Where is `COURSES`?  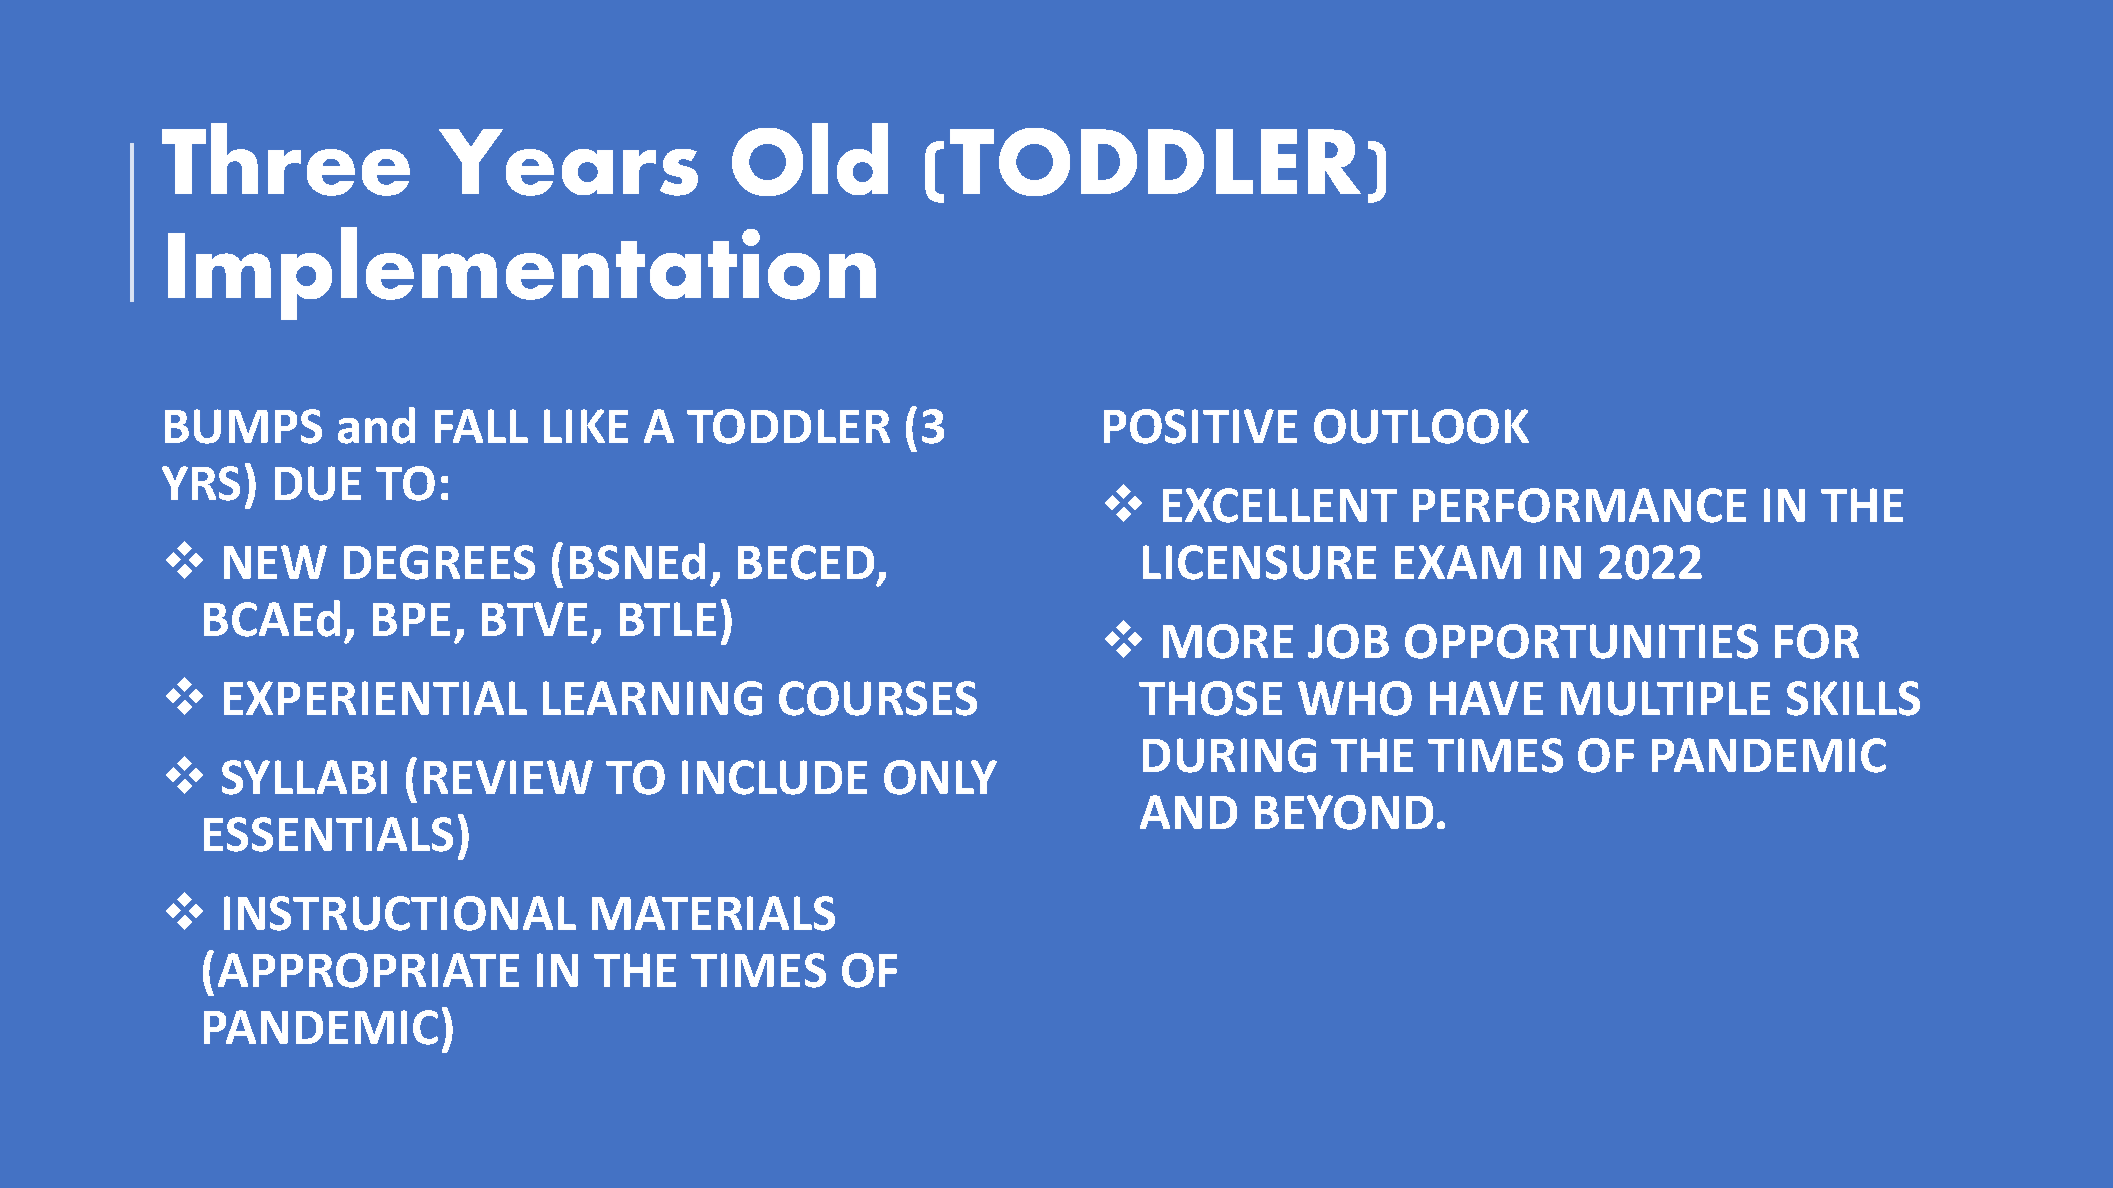
COURSES is located at coordinates (878, 698).
